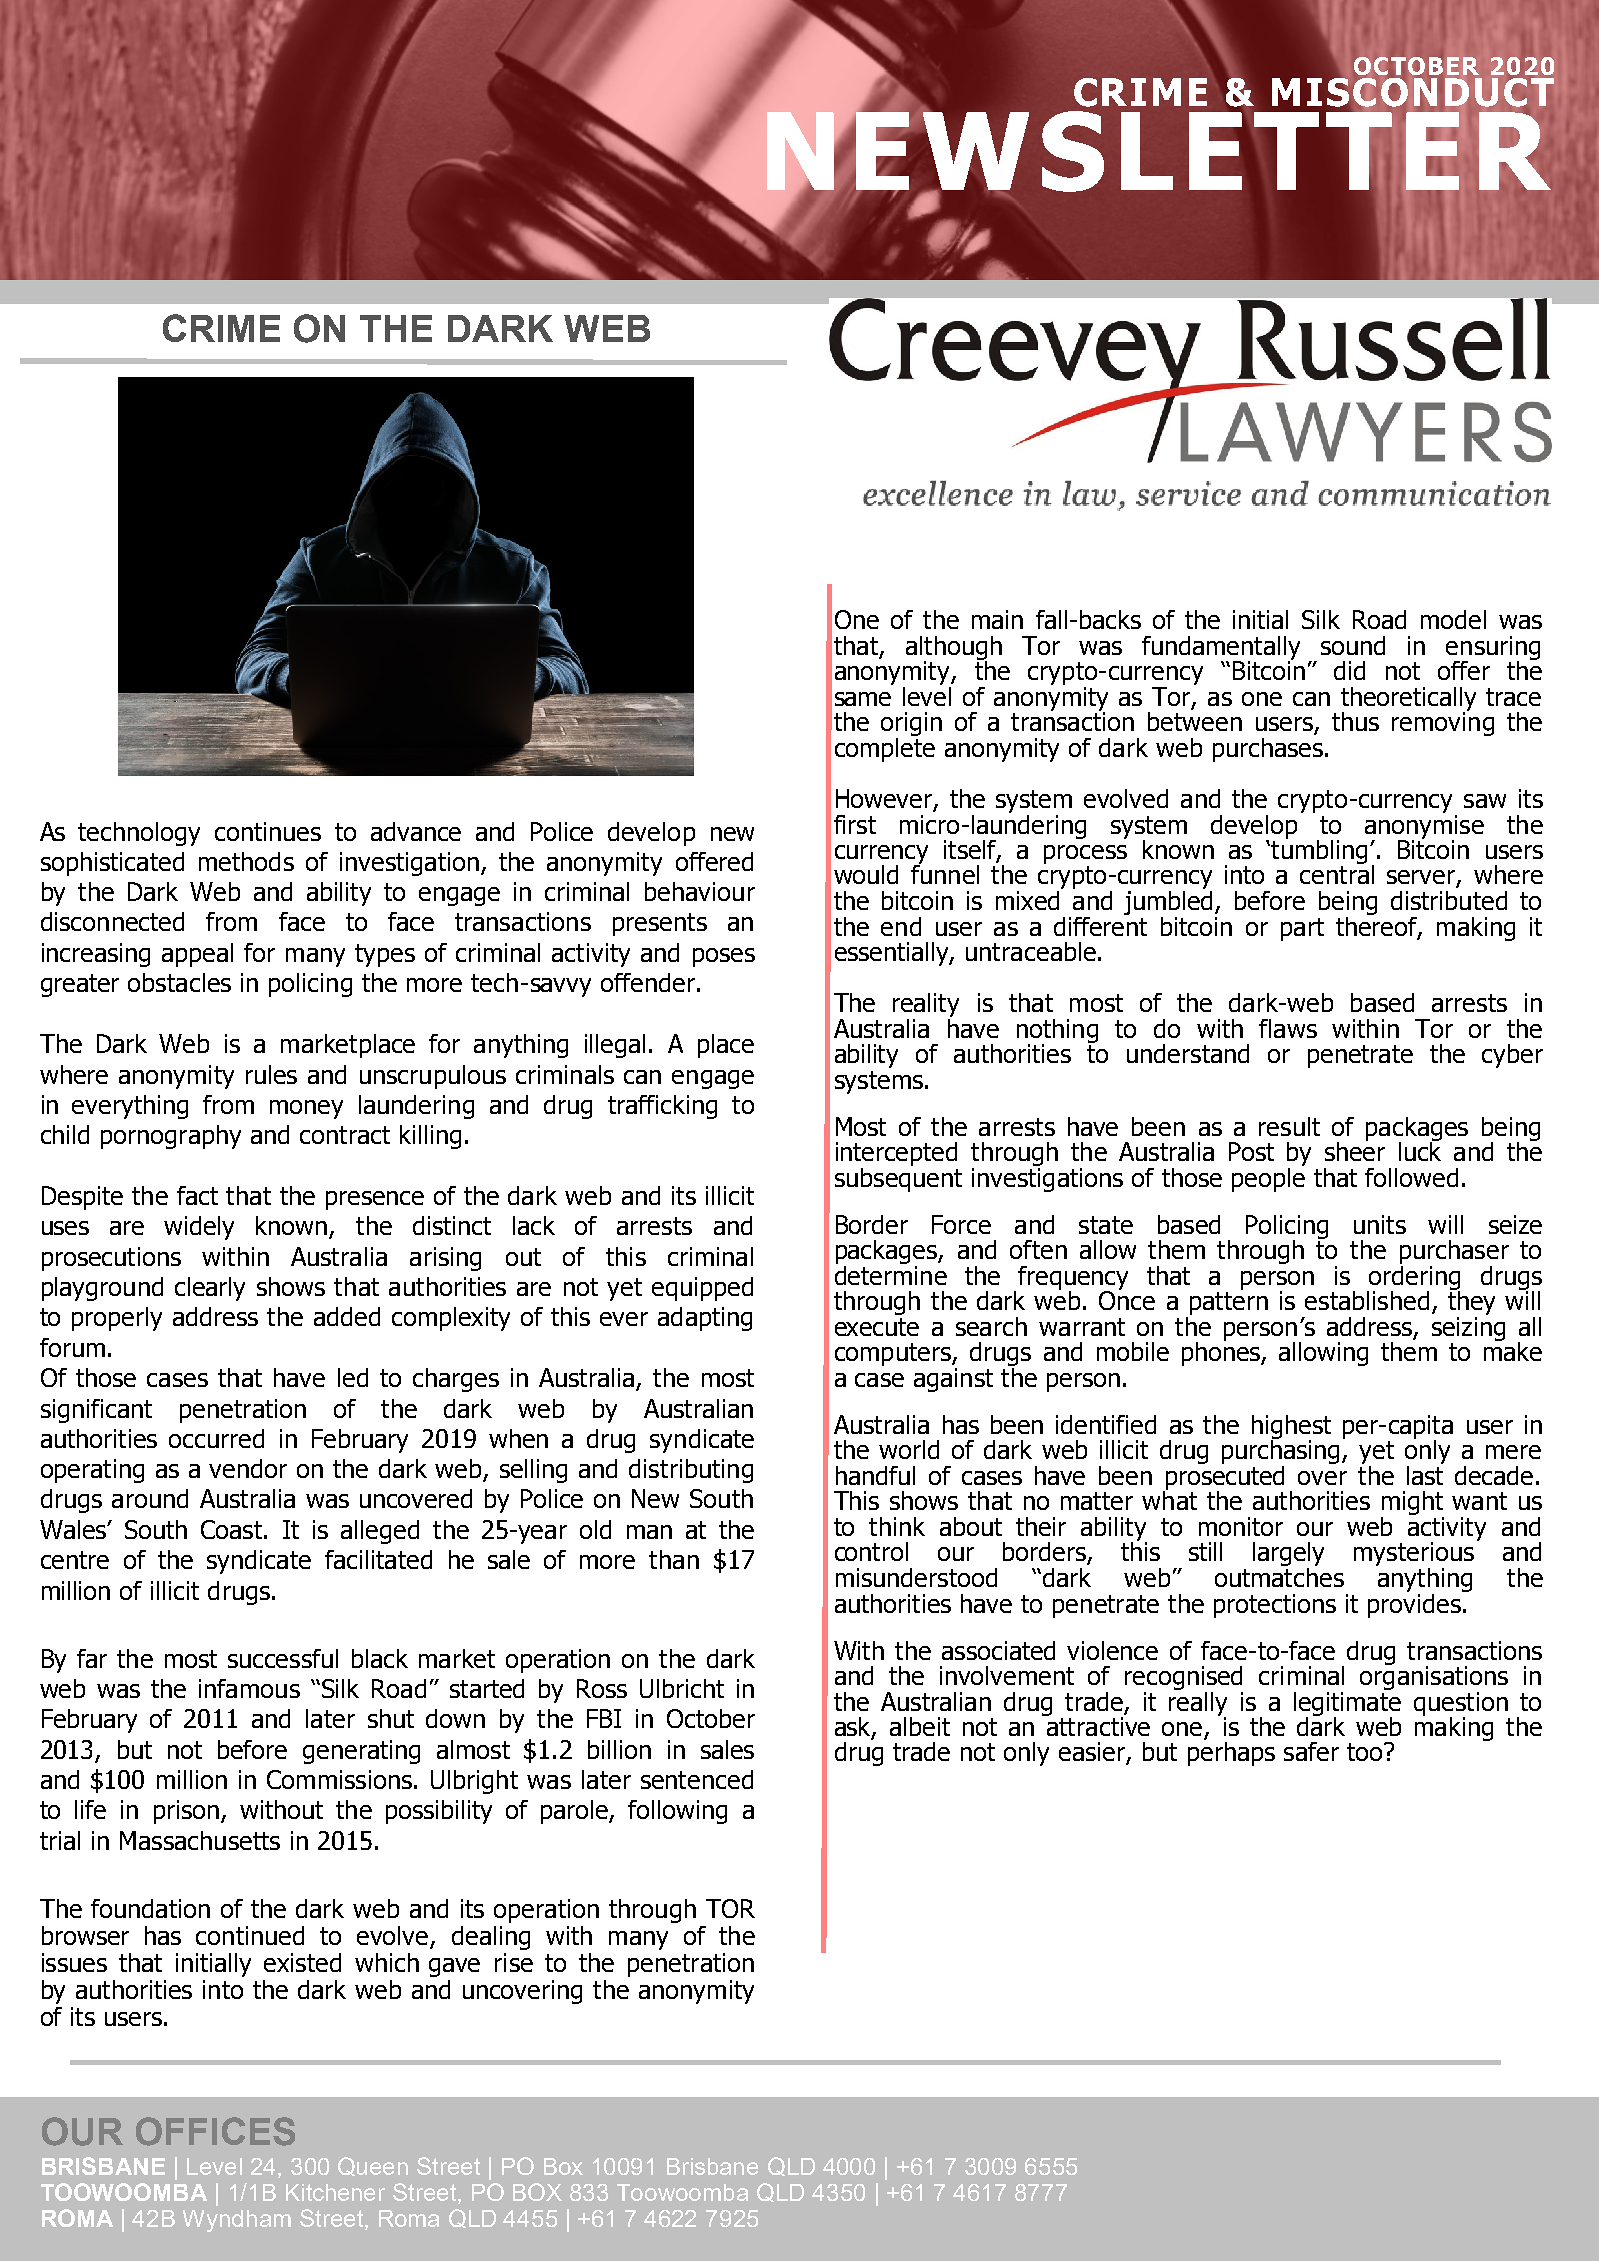 The width and height of the document is (1599, 2261). What do you see at coordinates (1349, 670) in the document?
I see `did` at bounding box center [1349, 670].
